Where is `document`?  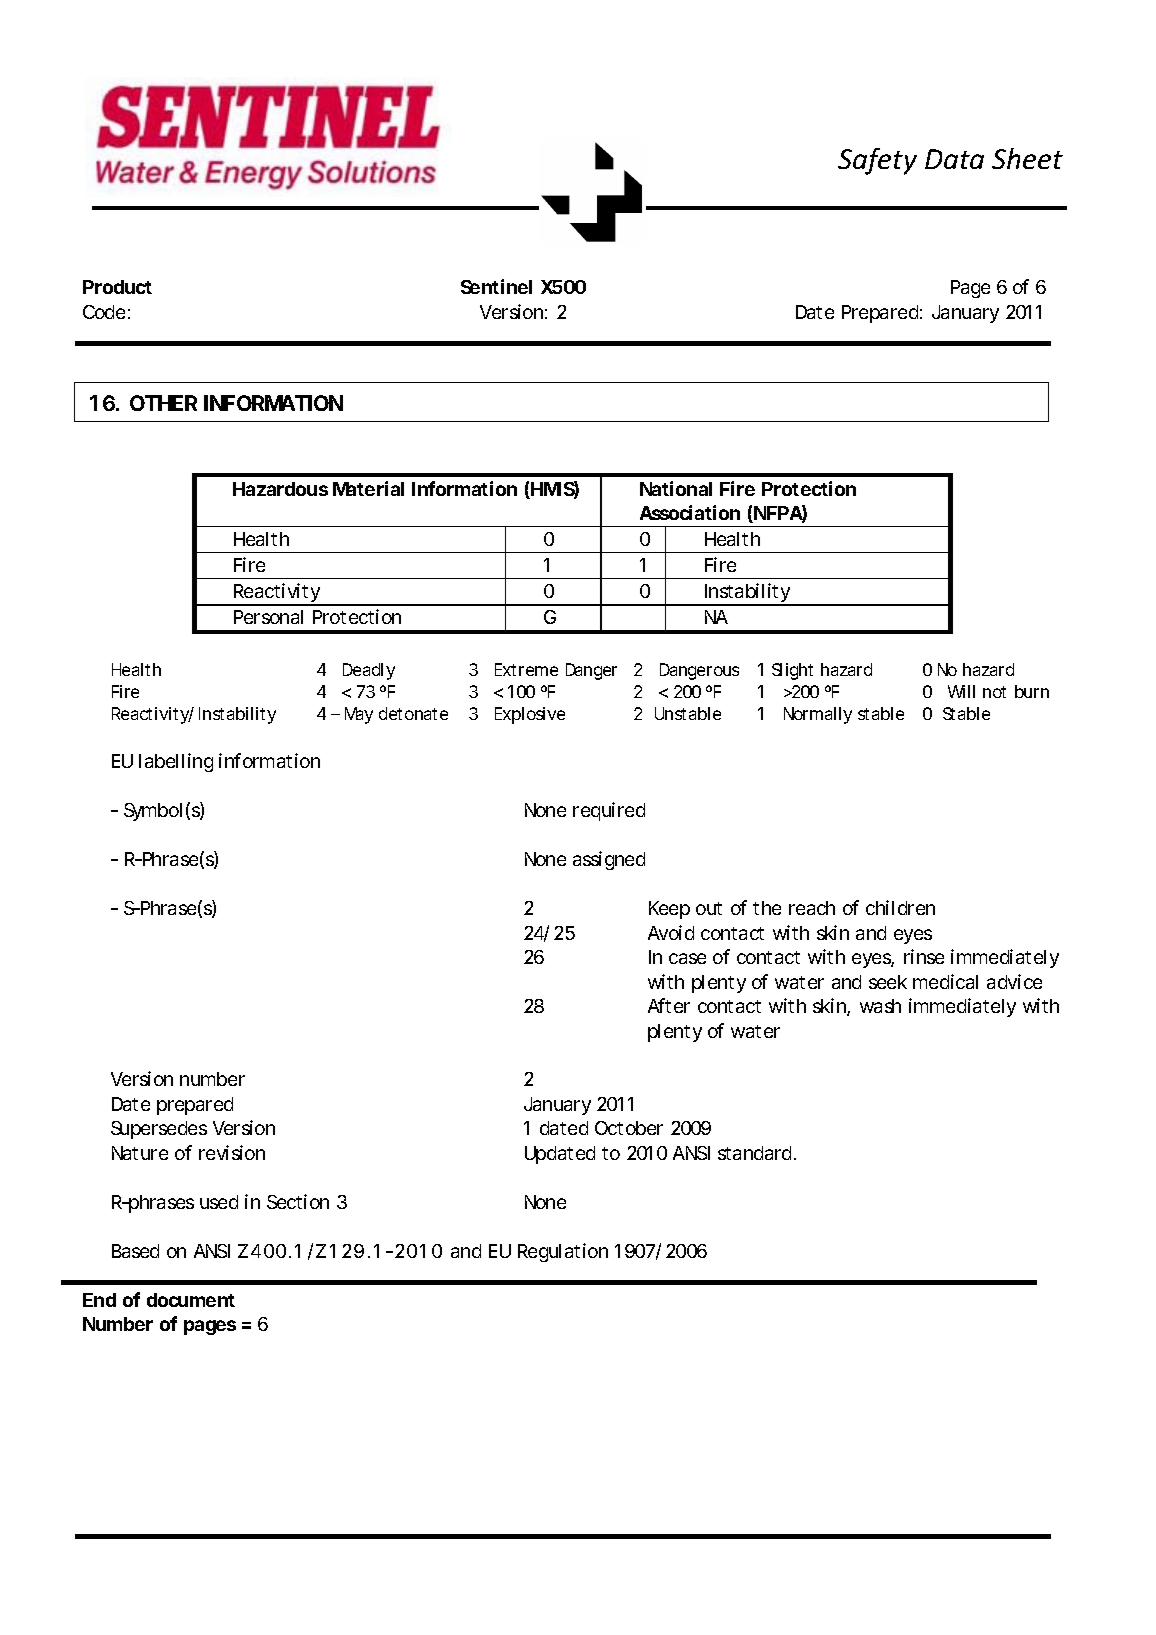 document is located at coordinates (191, 1300).
